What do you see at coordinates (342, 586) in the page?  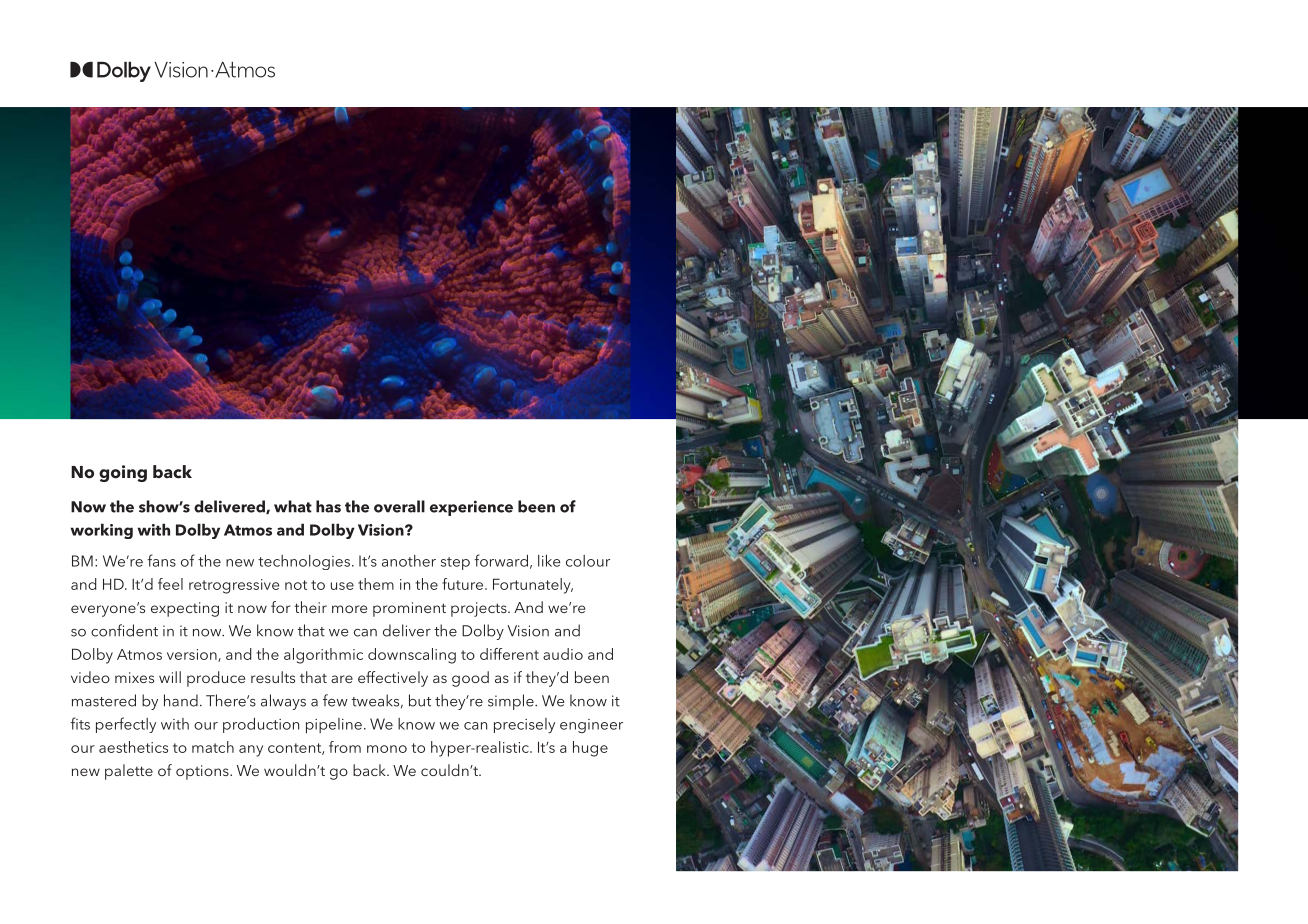 I see `use` at bounding box center [342, 586].
